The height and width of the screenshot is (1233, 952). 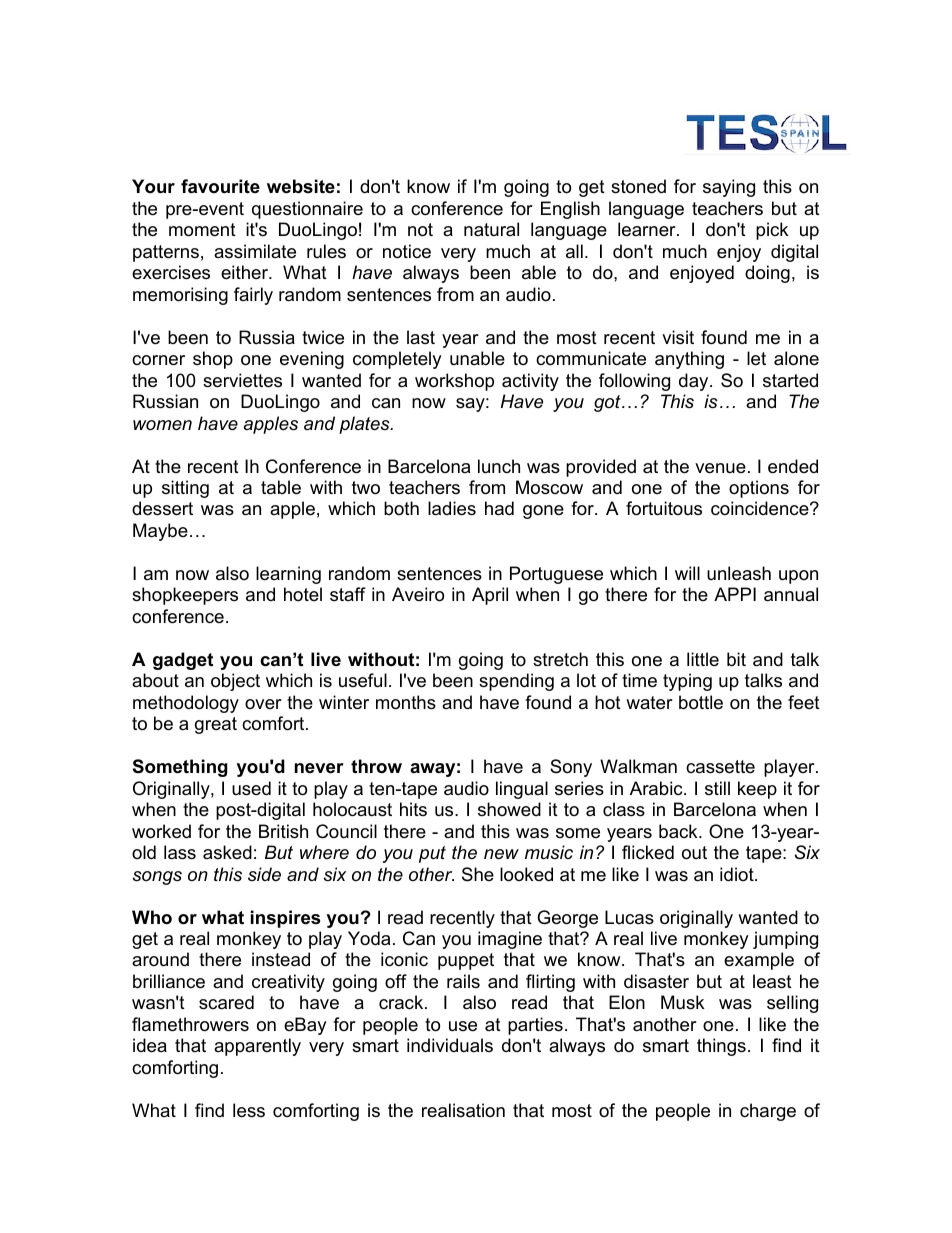 What do you see at coordinates (249, 1110) in the screenshot?
I see `less` at bounding box center [249, 1110].
